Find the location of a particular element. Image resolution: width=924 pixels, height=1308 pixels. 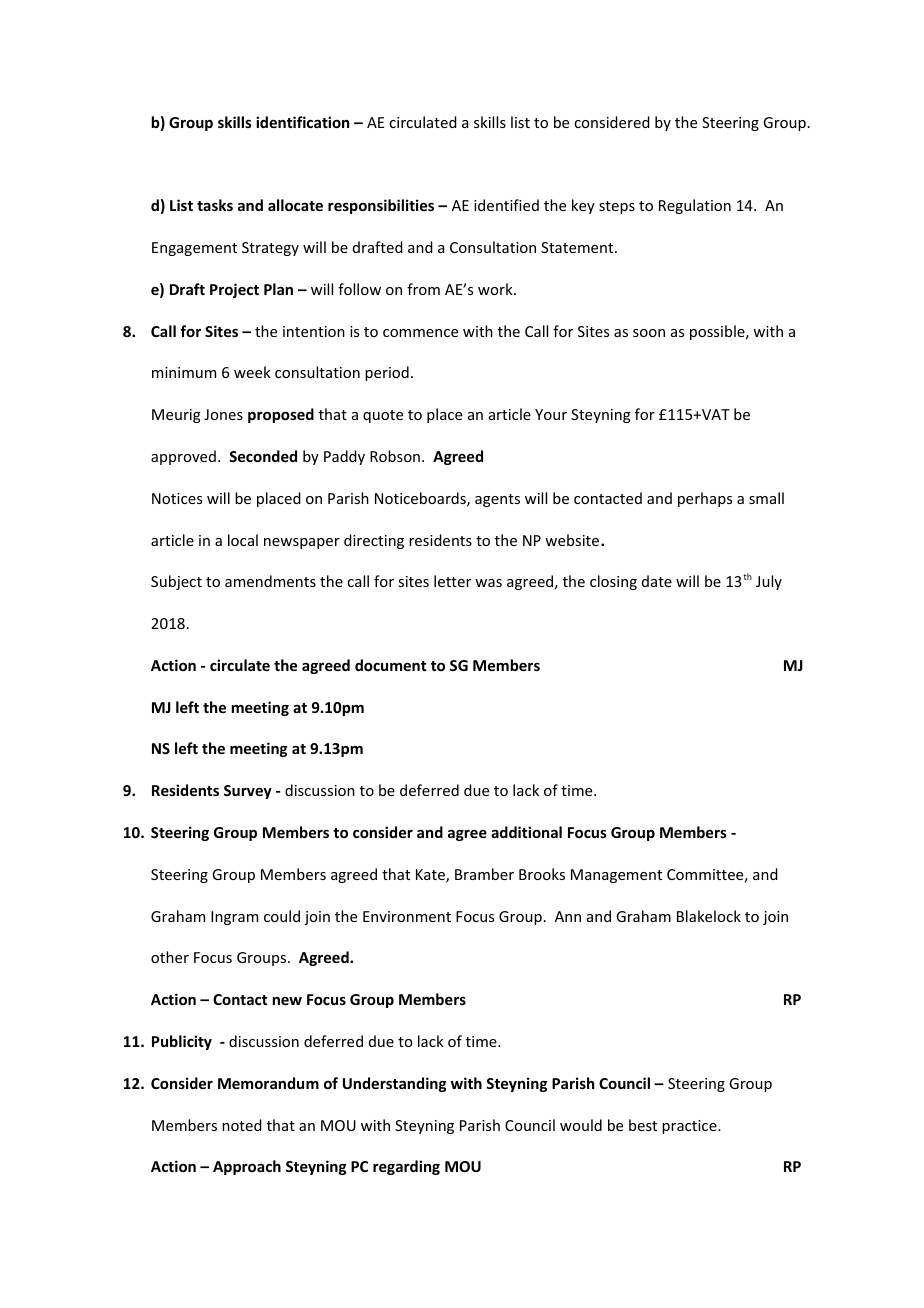

tasks is located at coordinates (215, 205).
